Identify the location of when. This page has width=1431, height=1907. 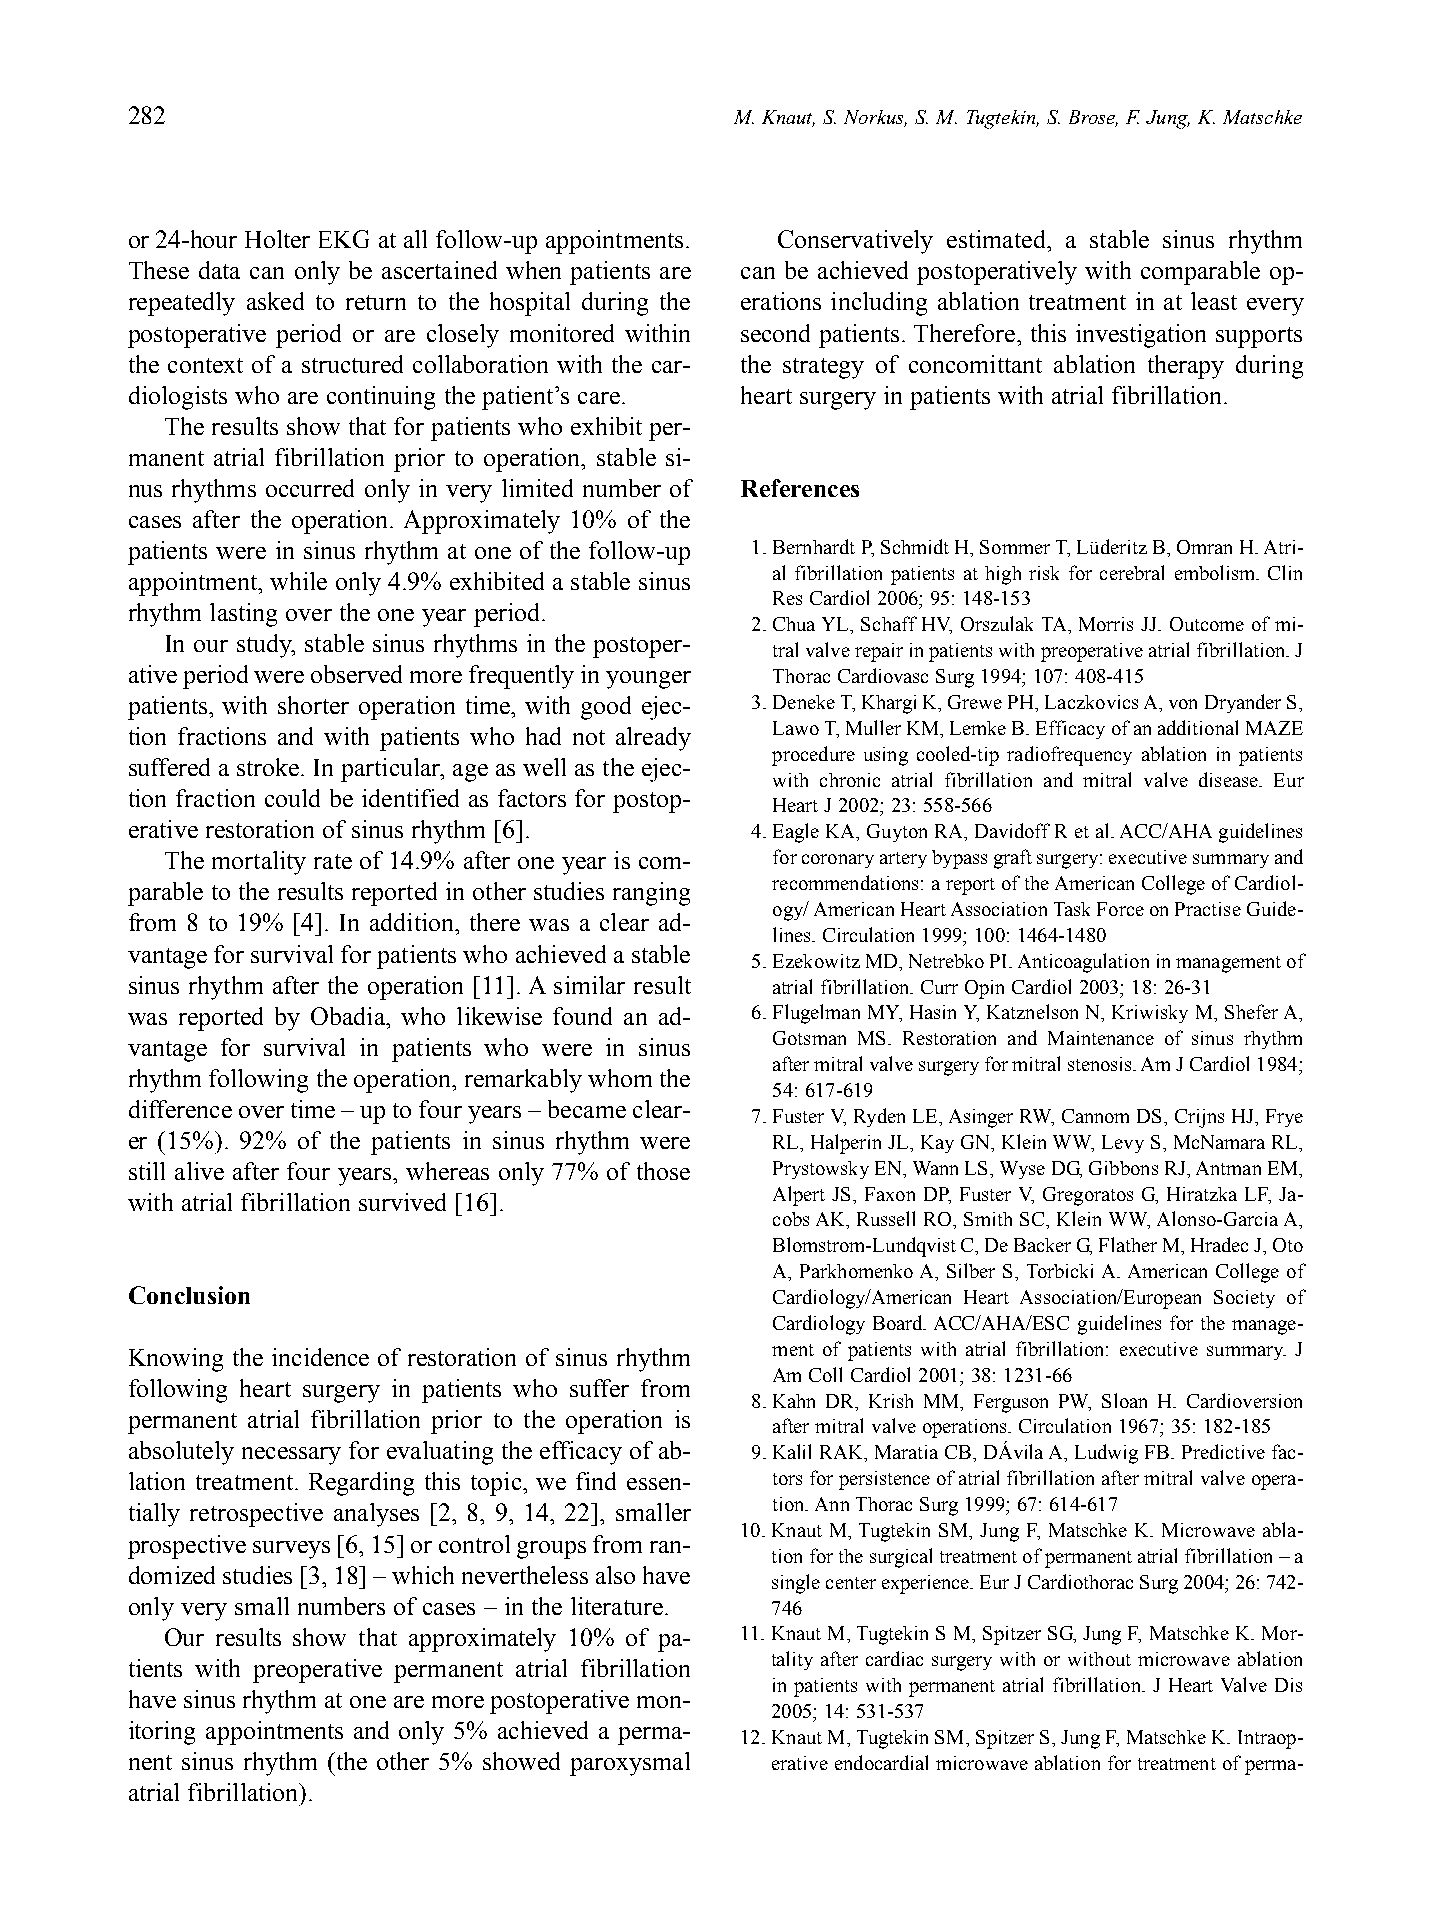
(533, 270).
